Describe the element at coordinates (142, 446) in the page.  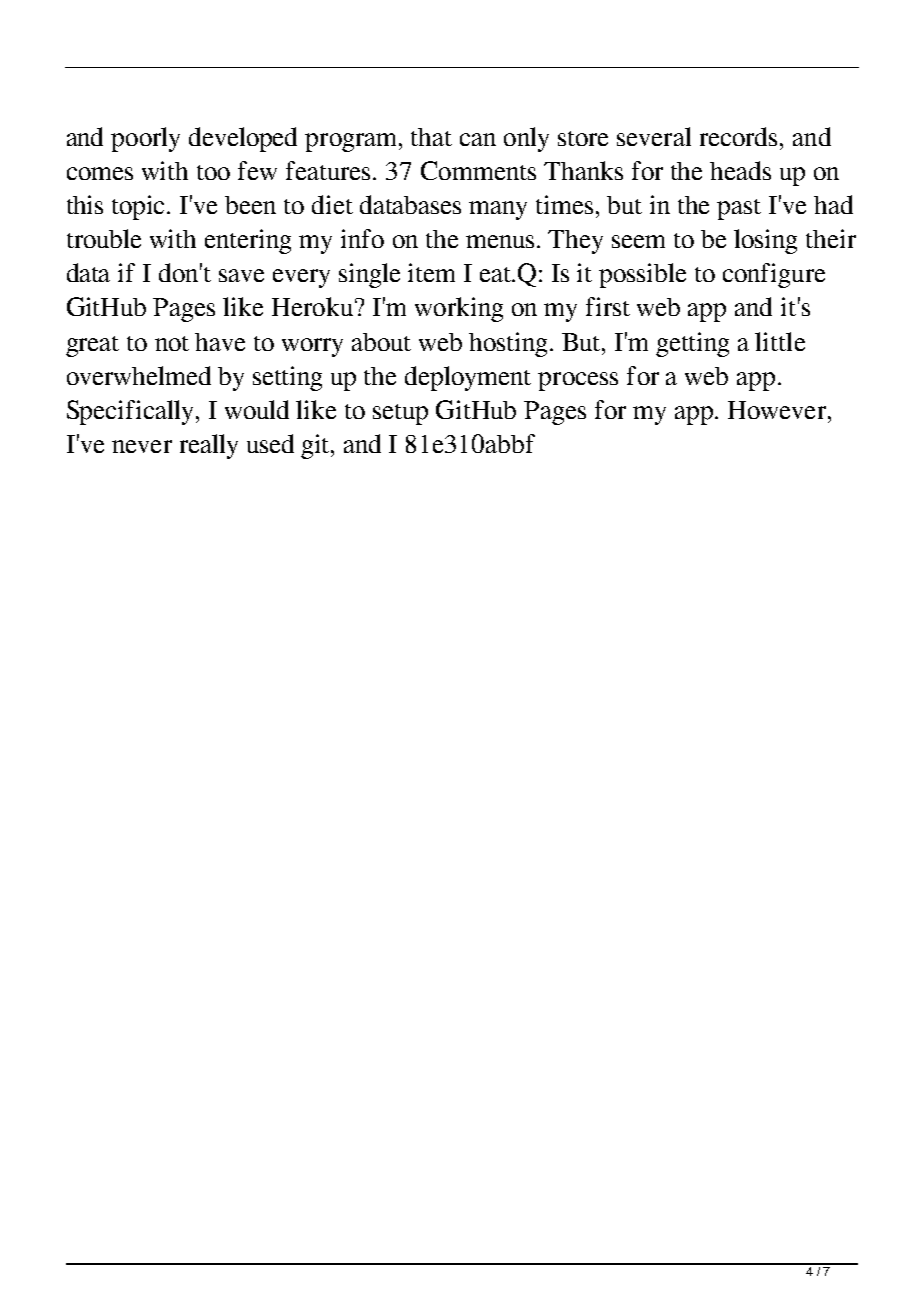
I see `never` at that location.
